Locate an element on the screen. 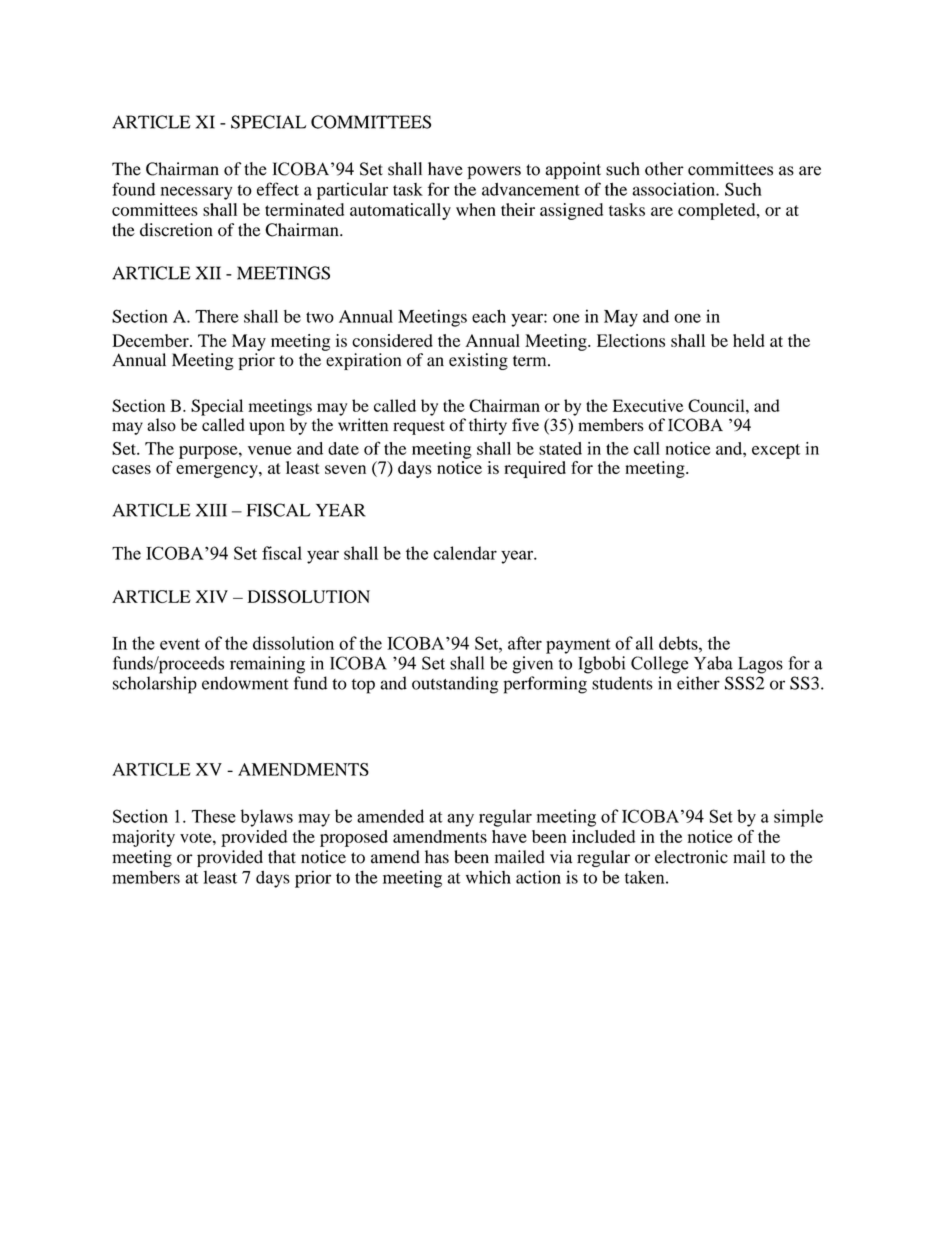  endowment is located at coordinates (245, 683).
